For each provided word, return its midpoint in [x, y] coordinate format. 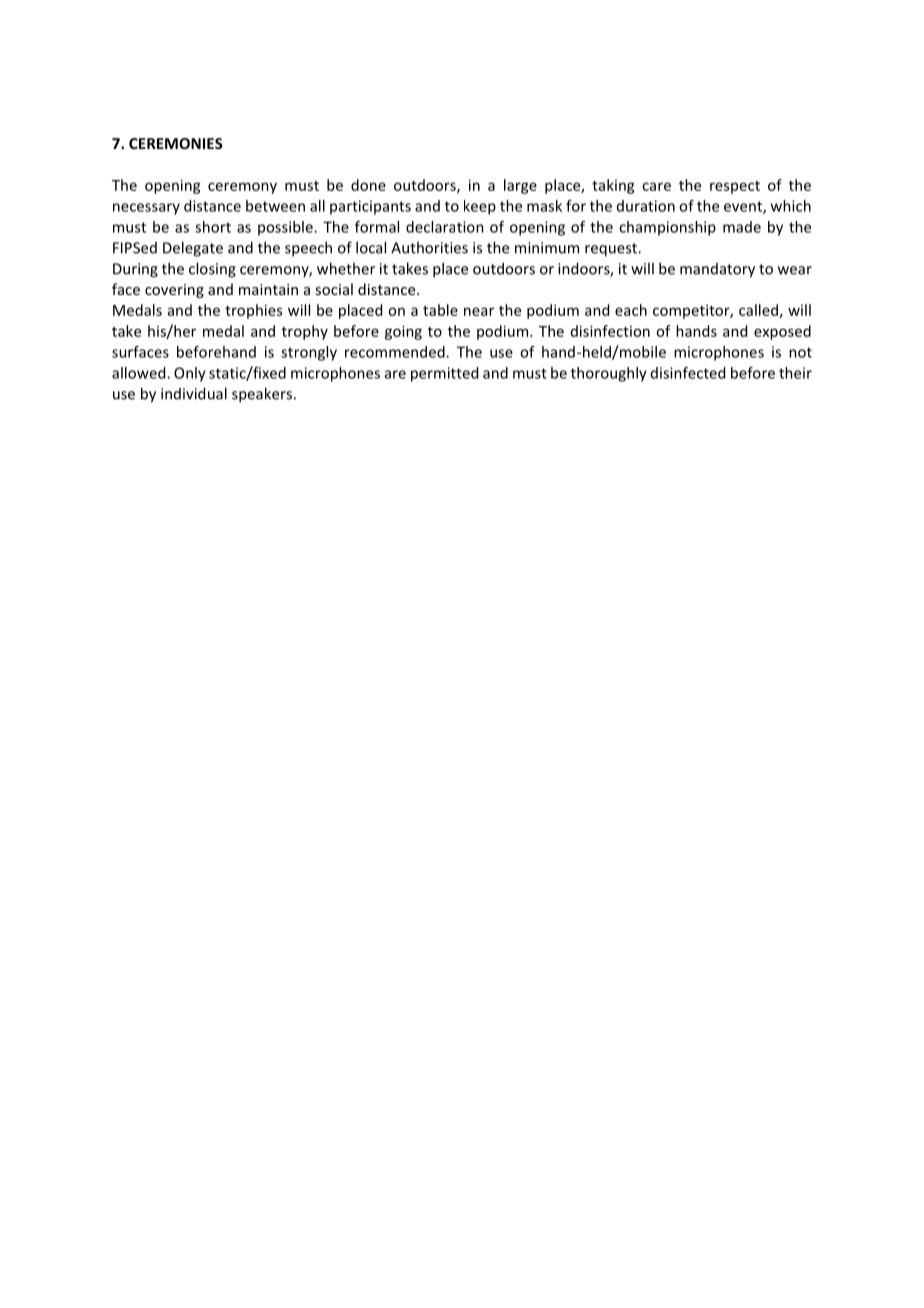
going [403, 332]
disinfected [688, 373]
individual [194, 393]
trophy [305, 332]
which [791, 206]
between [275, 206]
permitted [444, 374]
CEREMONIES [176, 143]
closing [212, 270]
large [520, 186]
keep [480, 207]
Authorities [429, 247]
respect [735, 187]
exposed [782, 332]
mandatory [717, 270]
